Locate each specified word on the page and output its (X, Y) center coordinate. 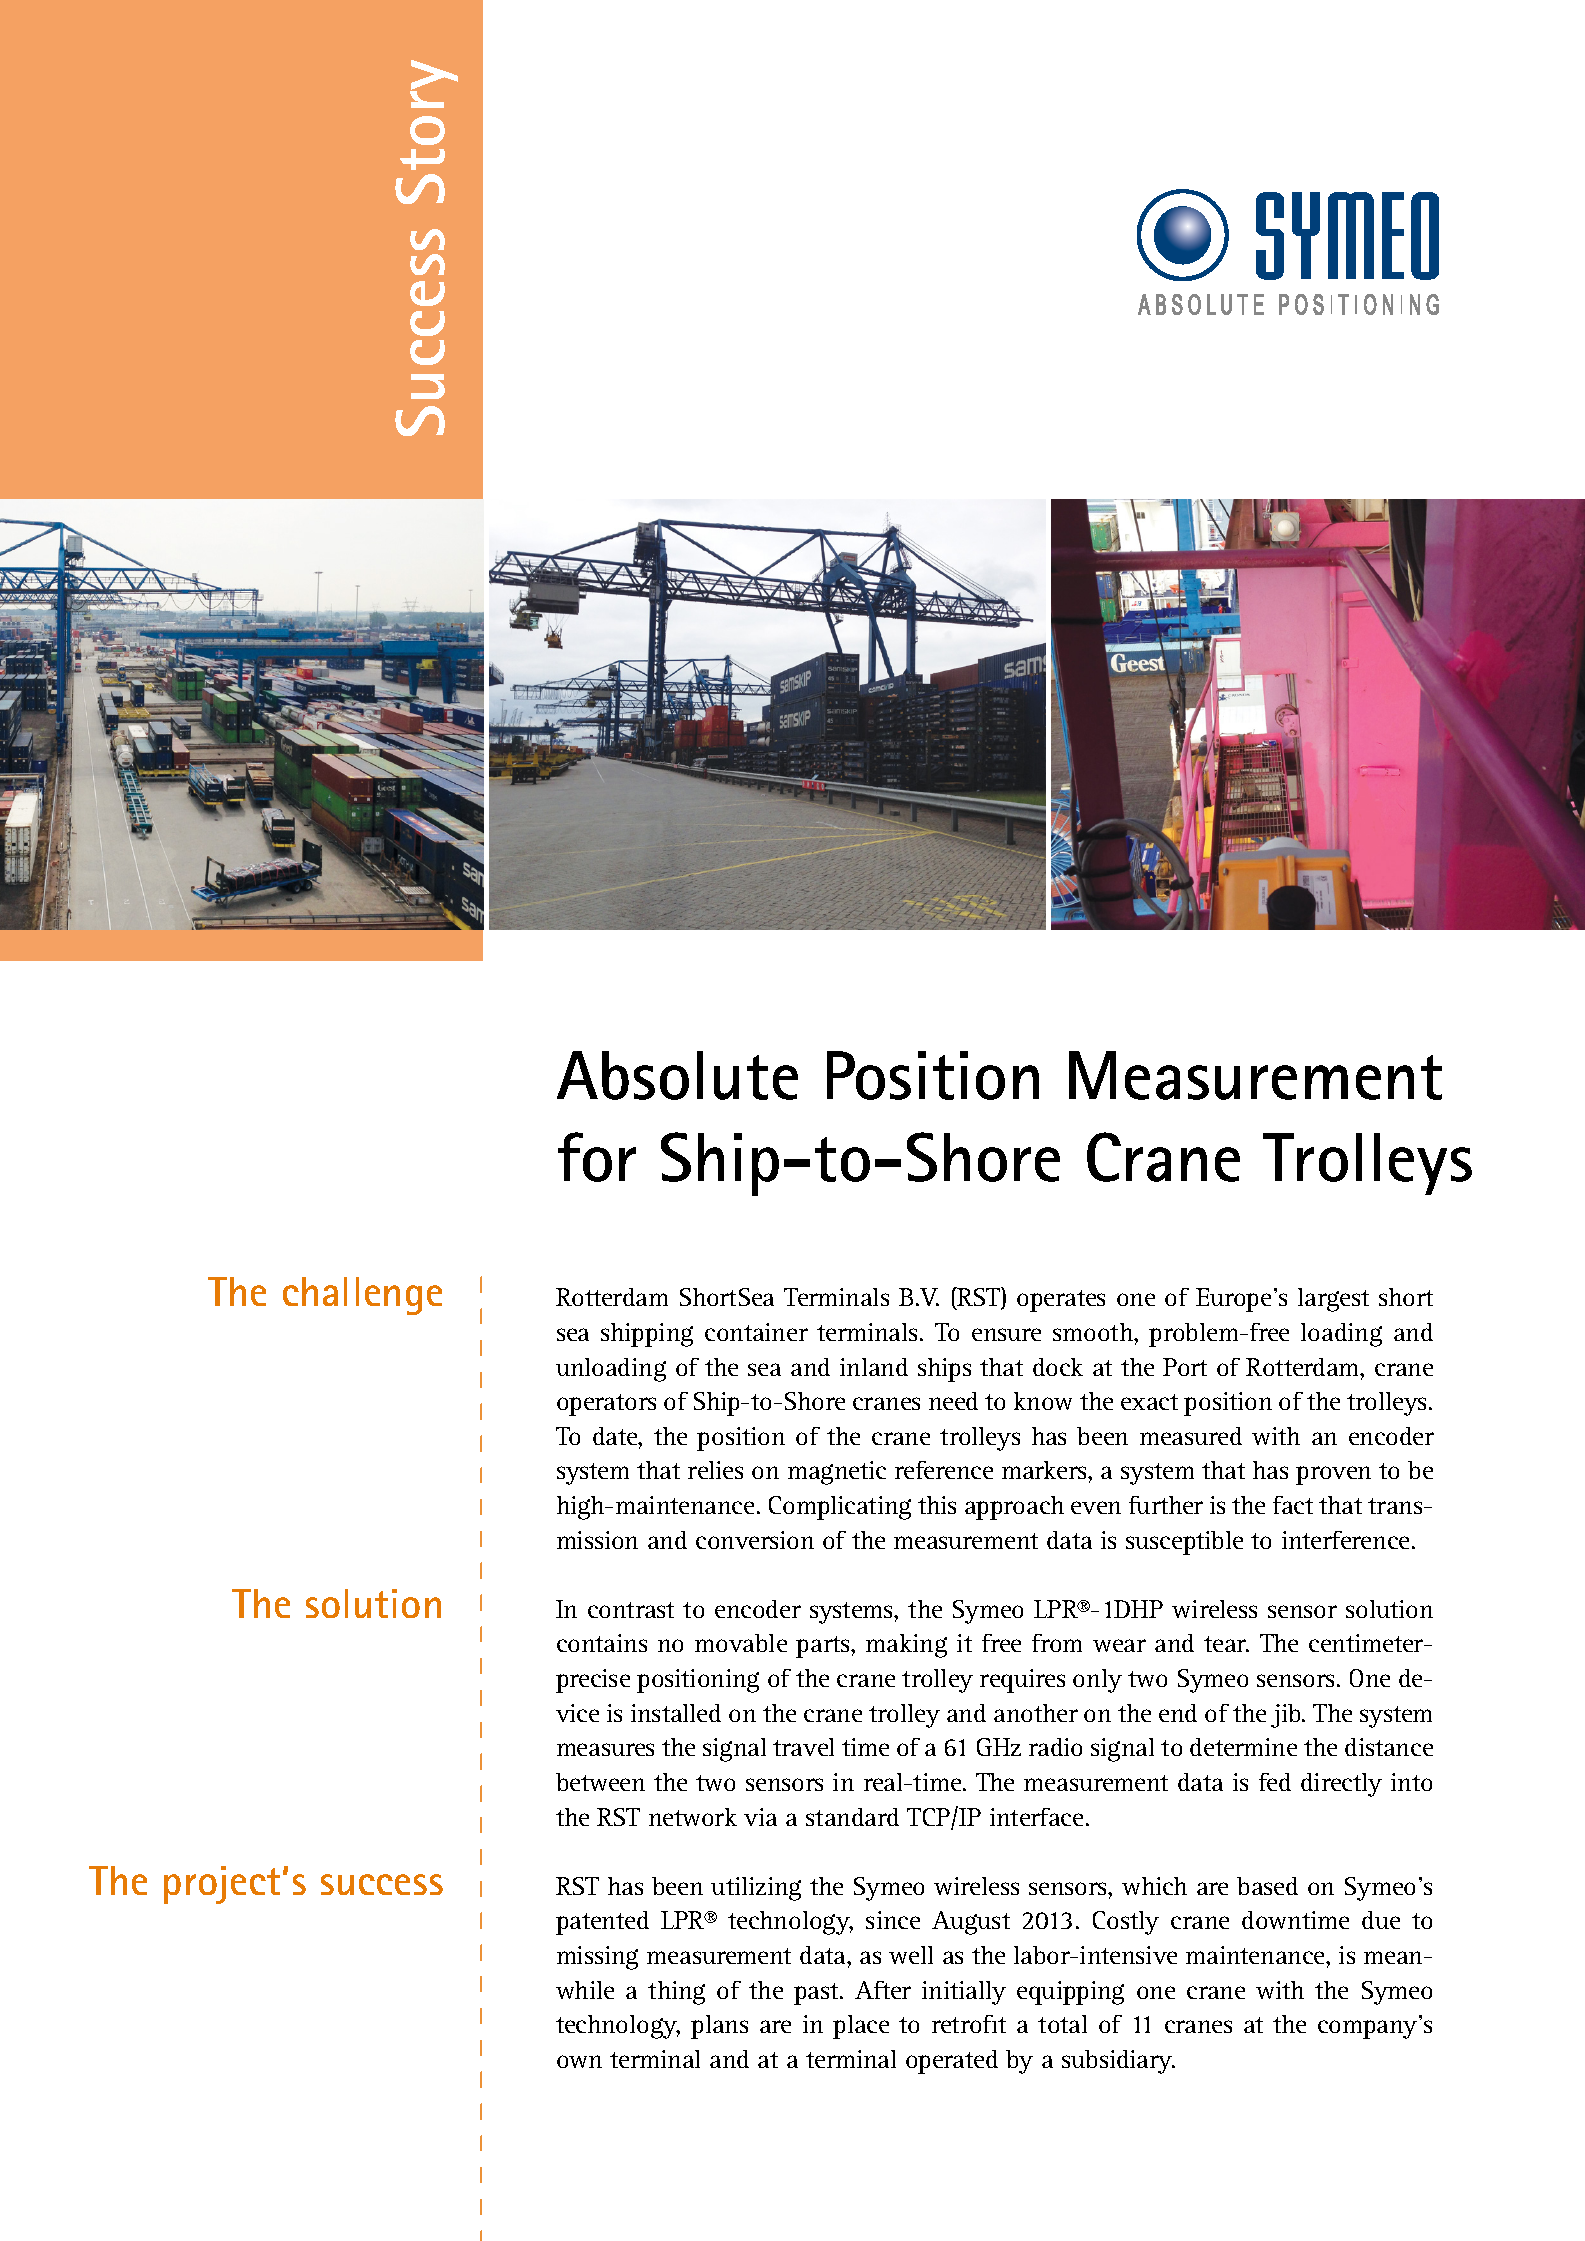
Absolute (677, 1075)
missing (597, 1958)
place (861, 2027)
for (597, 1157)
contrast (631, 1610)
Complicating (840, 1508)
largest (1333, 1300)
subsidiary (1118, 2062)
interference (1345, 1540)
